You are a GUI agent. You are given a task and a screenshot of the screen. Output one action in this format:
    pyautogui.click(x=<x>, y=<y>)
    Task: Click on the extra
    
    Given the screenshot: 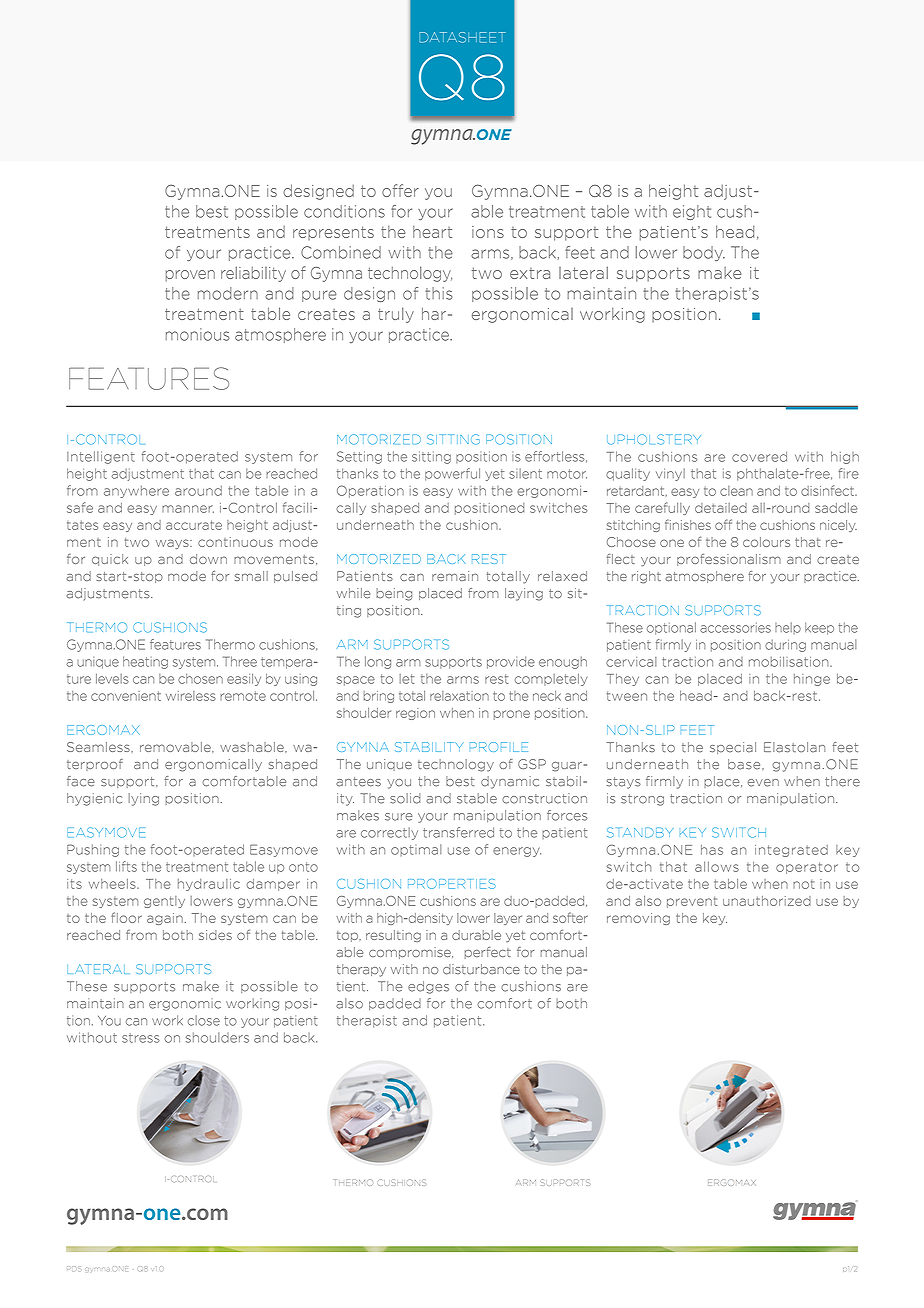 What is the action you would take?
    pyautogui.click(x=530, y=273)
